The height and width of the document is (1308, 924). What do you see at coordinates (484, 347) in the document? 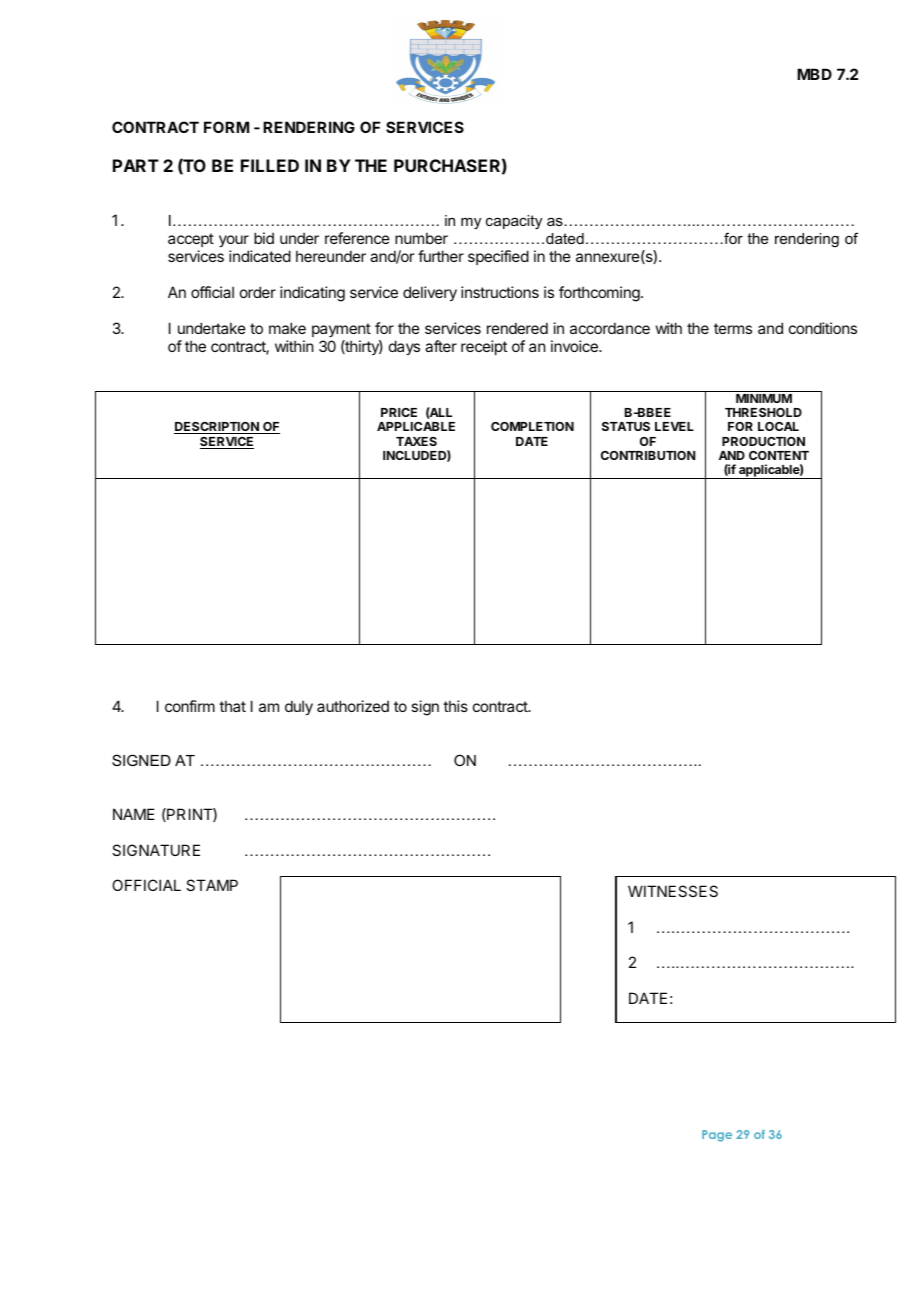
I see `receipt` at bounding box center [484, 347].
